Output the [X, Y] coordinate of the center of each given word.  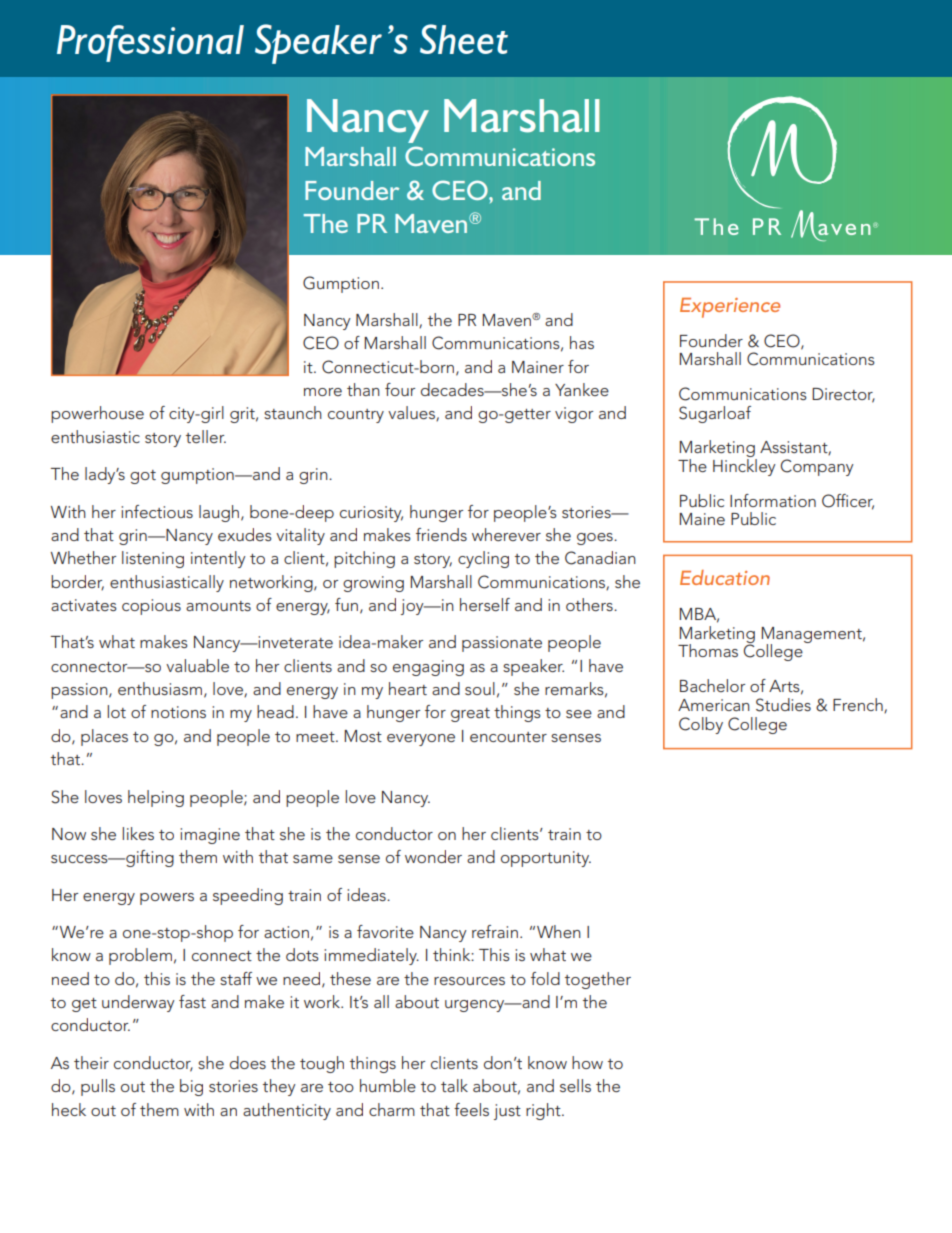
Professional [150, 43]
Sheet [464, 39]
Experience [730, 308]
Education [725, 577]
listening [153, 559]
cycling [483, 559]
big [191, 1087]
